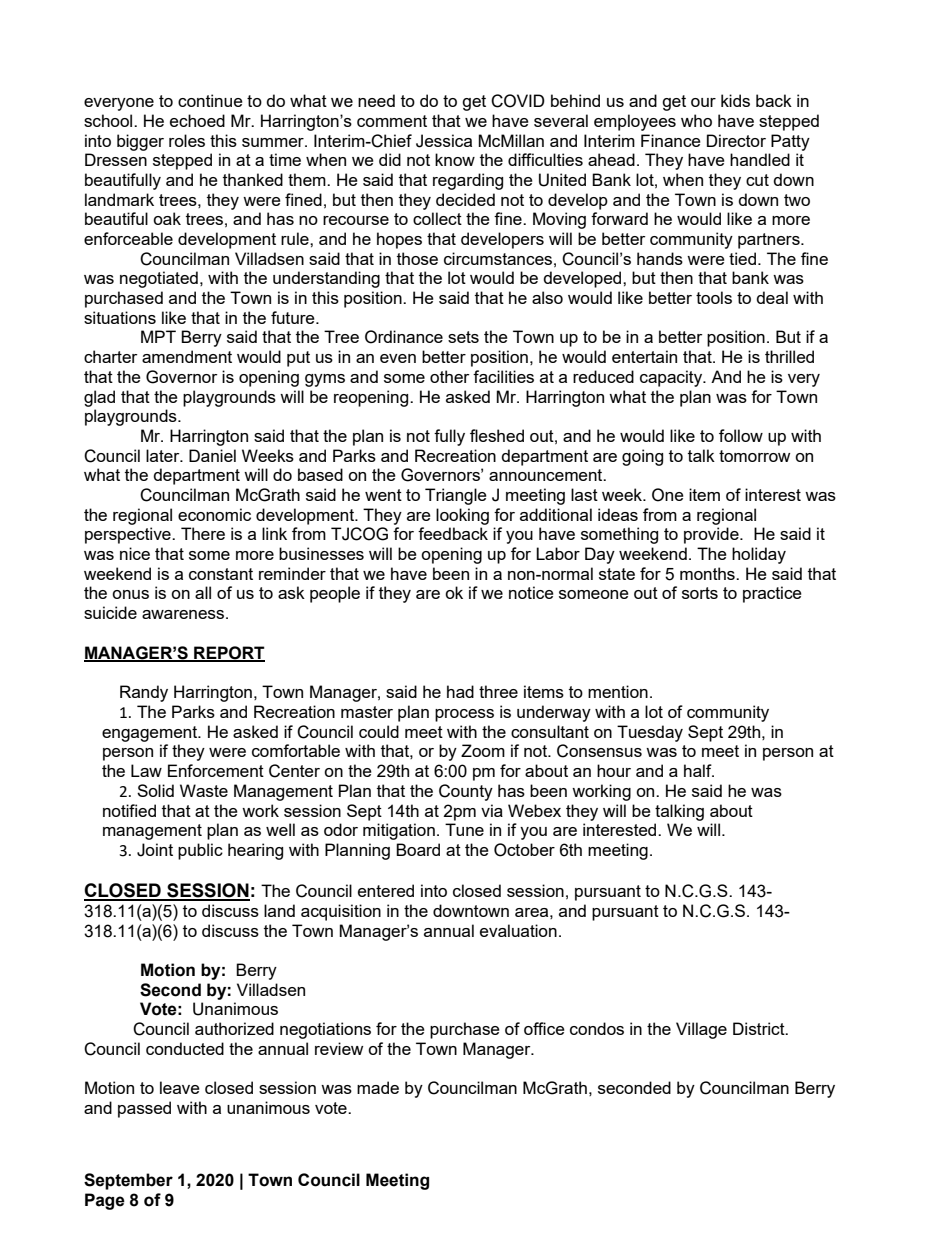 The height and width of the screenshot is (1233, 952). What do you see at coordinates (203, 533) in the screenshot?
I see `There` at bounding box center [203, 533].
